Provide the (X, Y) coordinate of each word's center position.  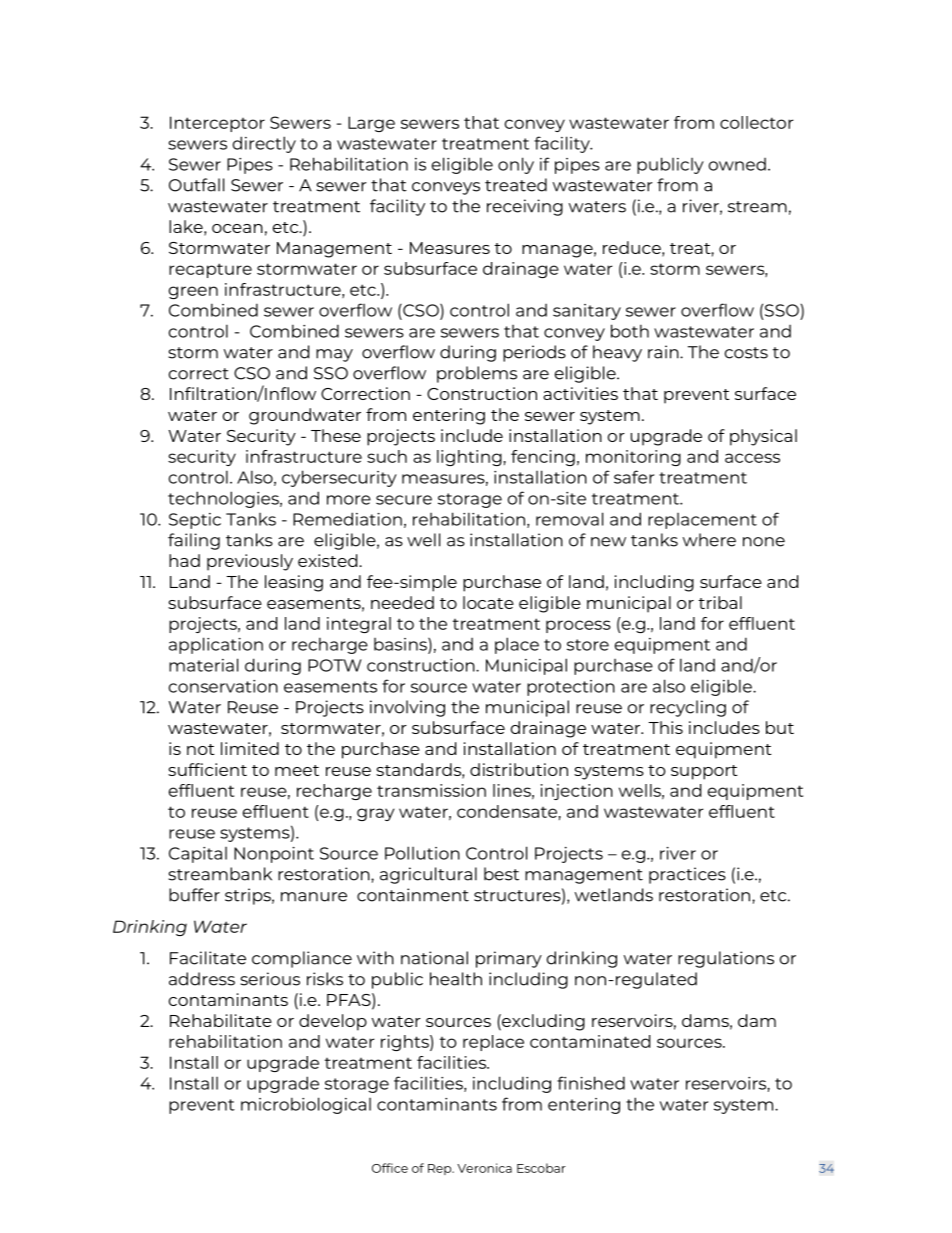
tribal (720, 602)
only (516, 165)
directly (264, 144)
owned (737, 164)
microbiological (306, 1105)
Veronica (484, 1168)
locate (488, 602)
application (216, 645)
